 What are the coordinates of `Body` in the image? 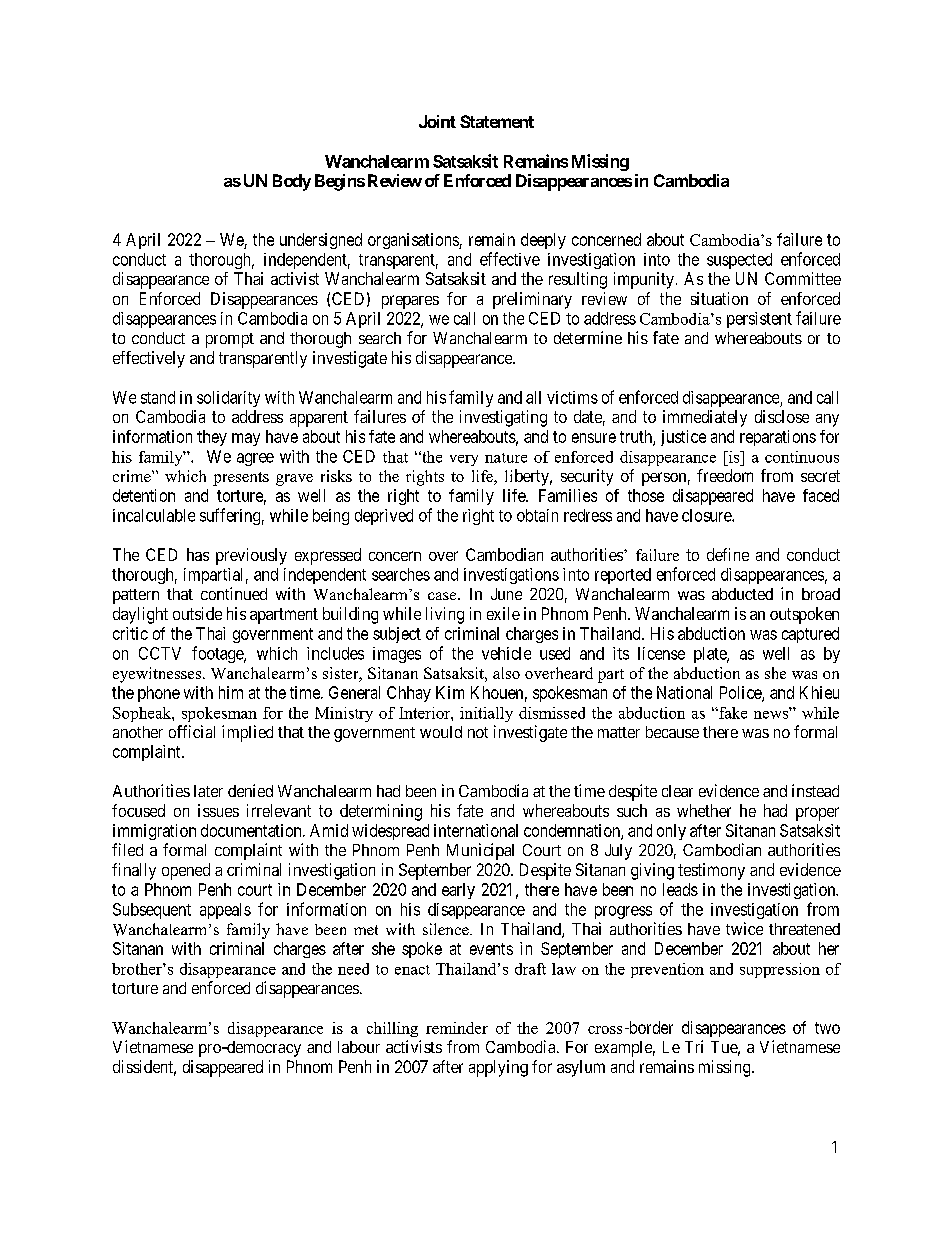 It's located at (292, 182).
